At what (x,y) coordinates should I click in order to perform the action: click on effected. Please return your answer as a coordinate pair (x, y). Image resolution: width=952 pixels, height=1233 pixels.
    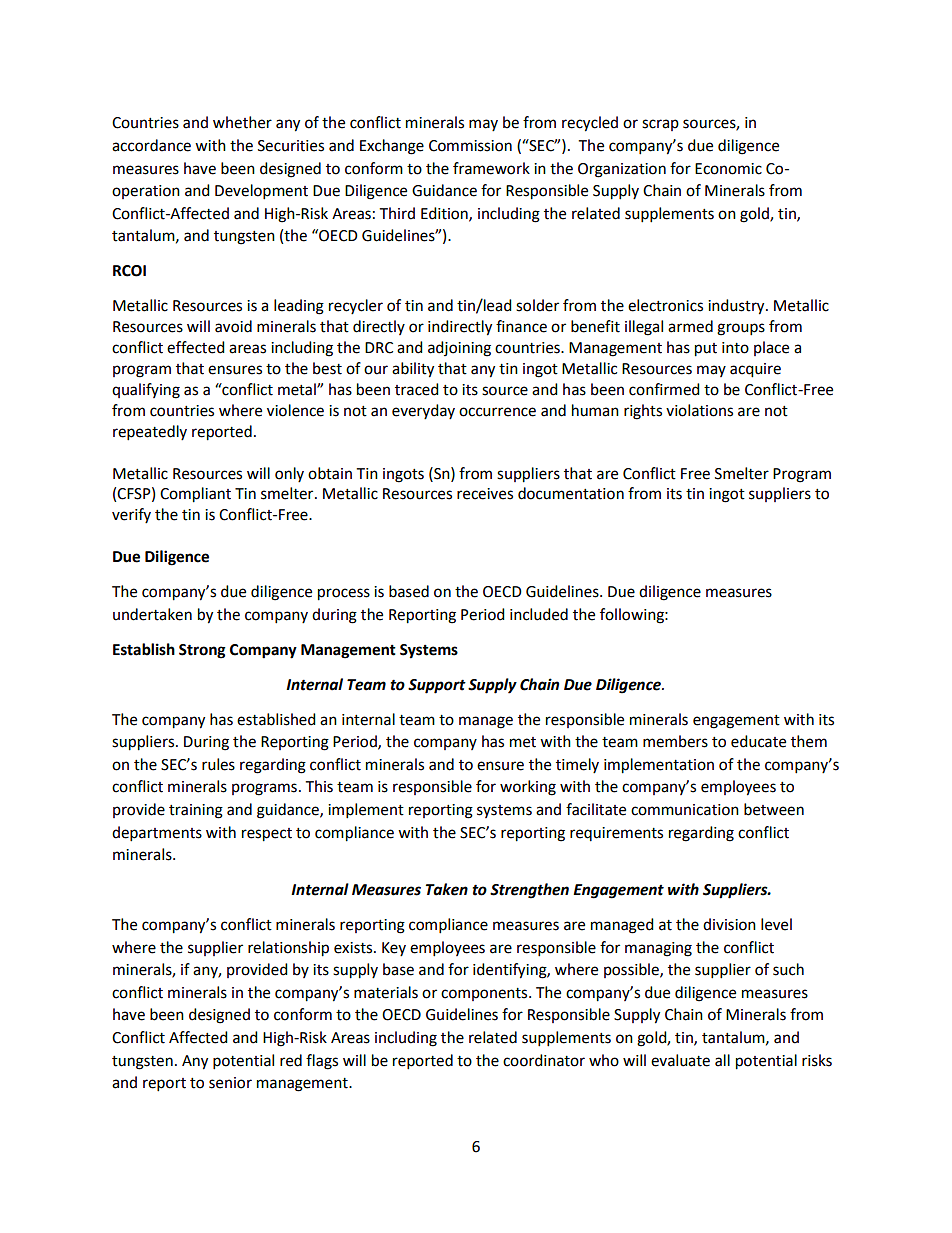
    Looking at the image, I should click on (196, 347).
